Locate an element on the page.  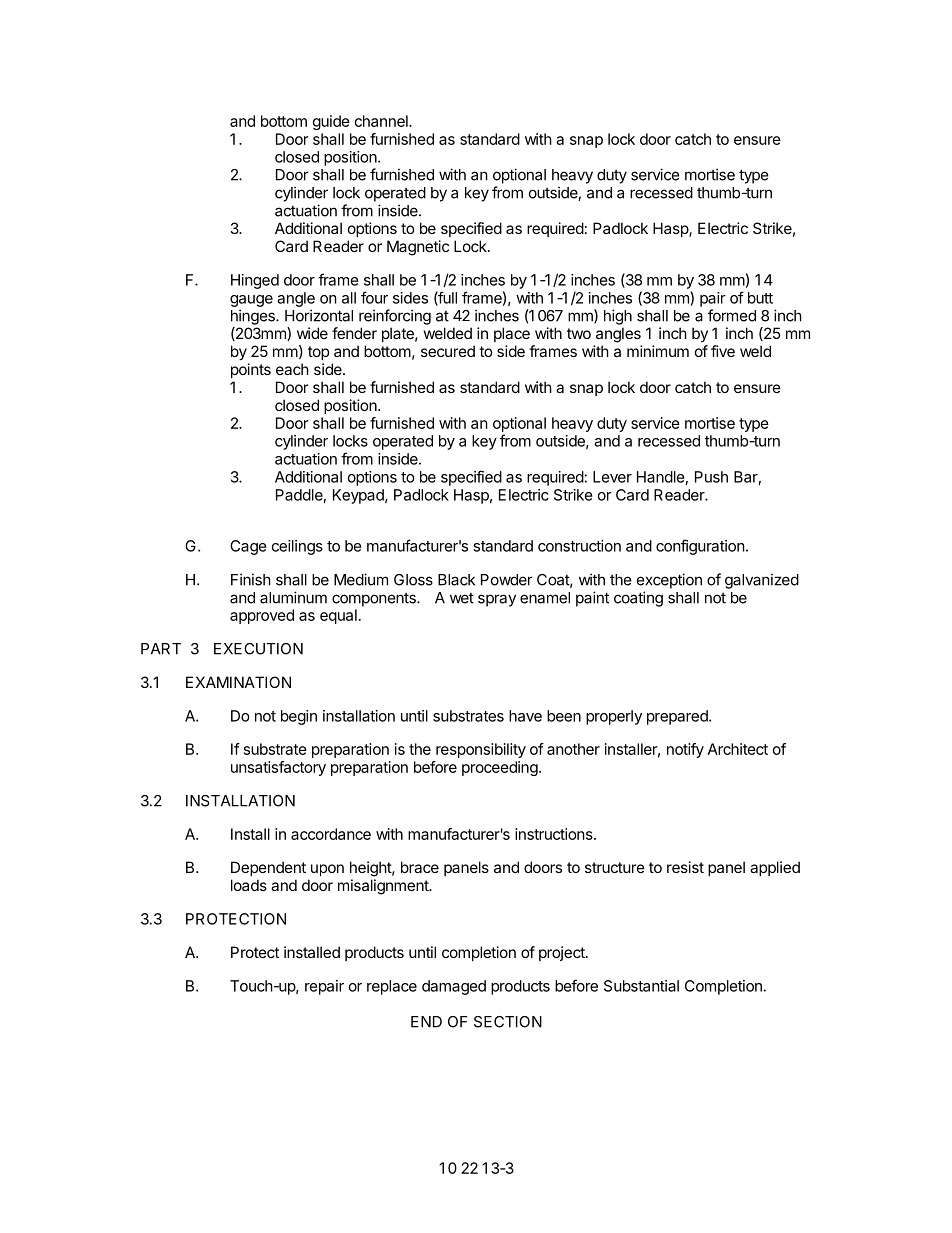
Black is located at coordinates (456, 580).
